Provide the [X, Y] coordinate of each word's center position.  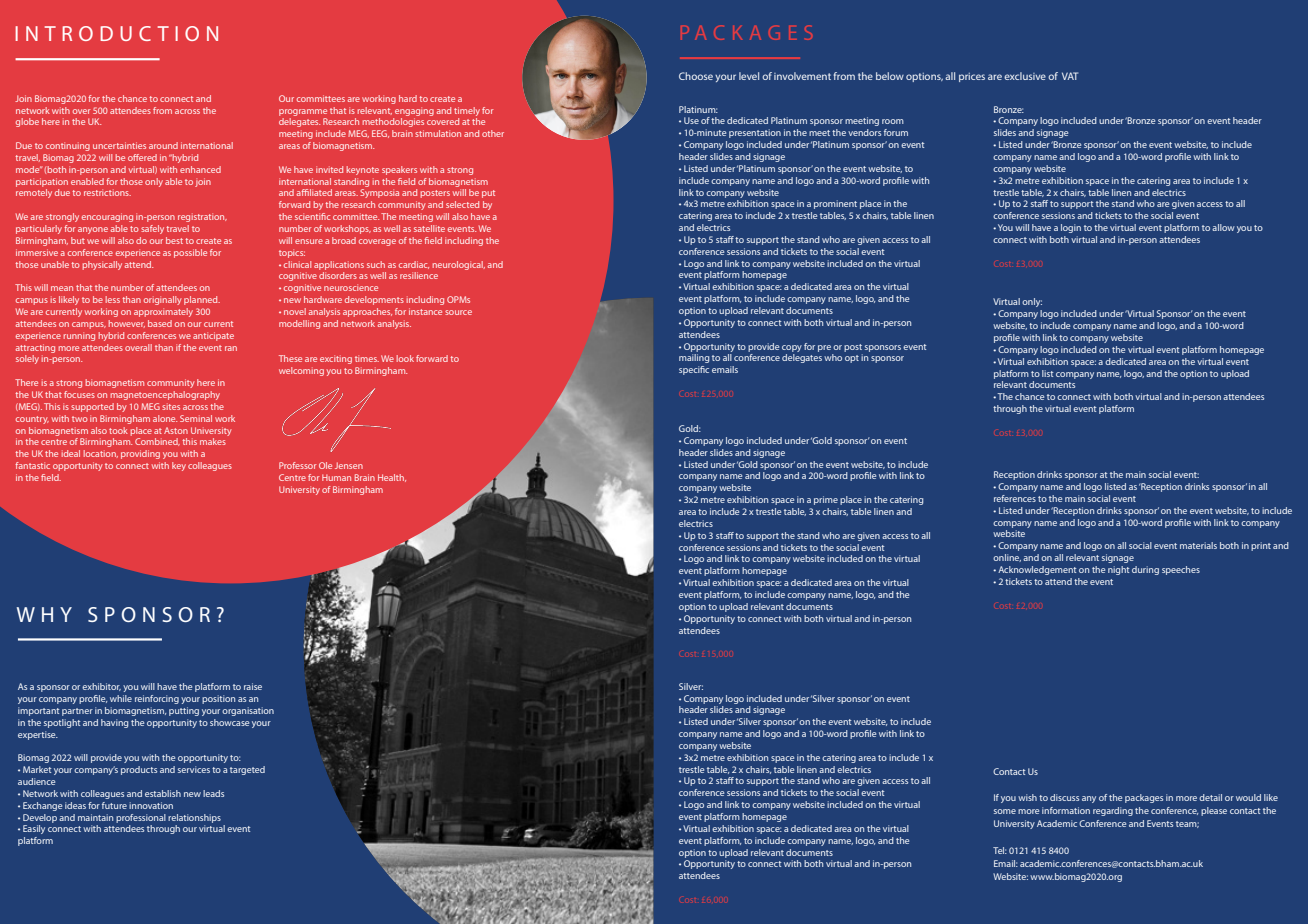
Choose [696, 76]
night [1118, 570]
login [1071, 228]
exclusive [1025, 76]
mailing [694, 358]
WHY [44, 614]
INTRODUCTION [116, 33]
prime [826, 500]
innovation [151, 805]
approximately [163, 312]
